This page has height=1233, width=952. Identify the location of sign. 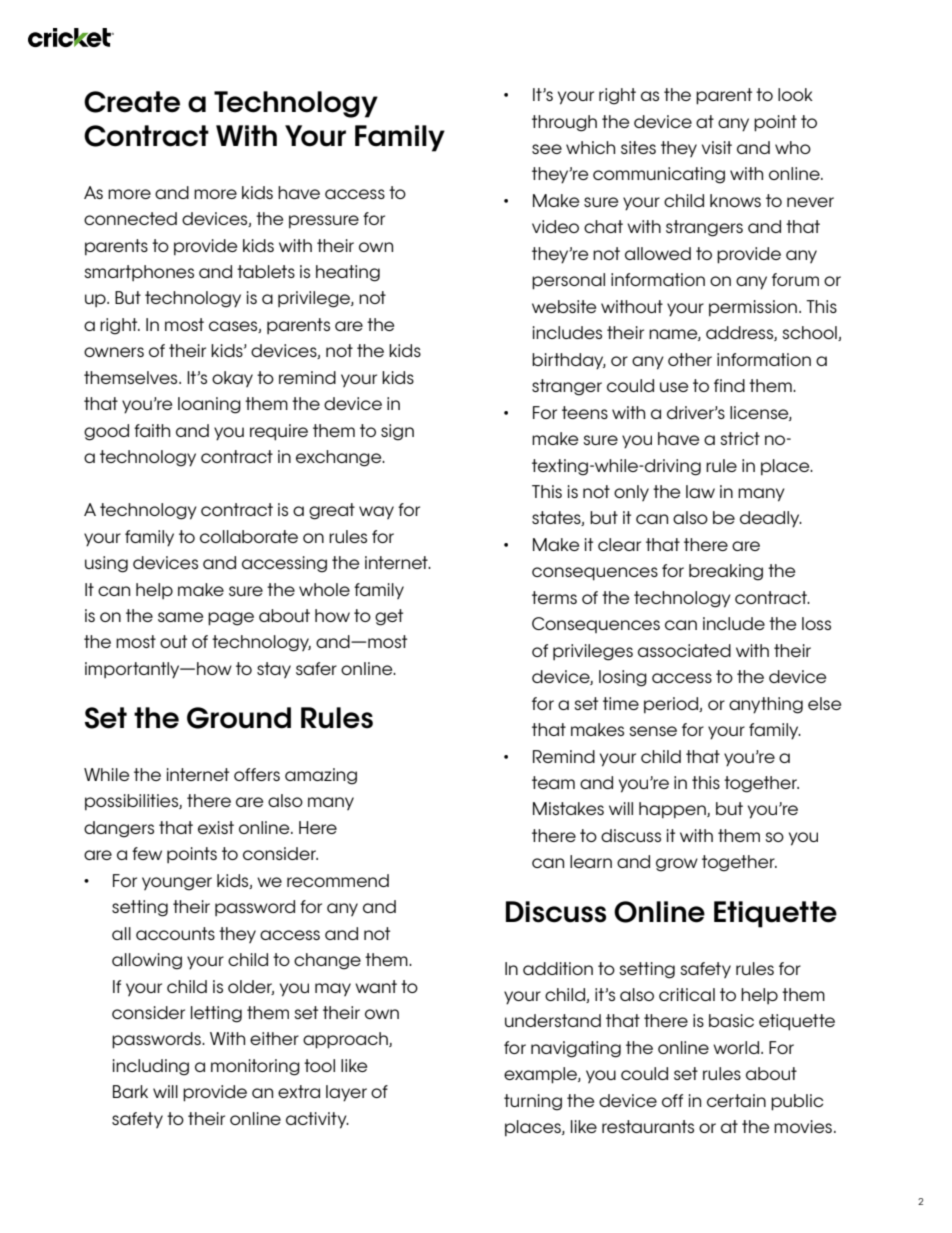
(397, 432).
